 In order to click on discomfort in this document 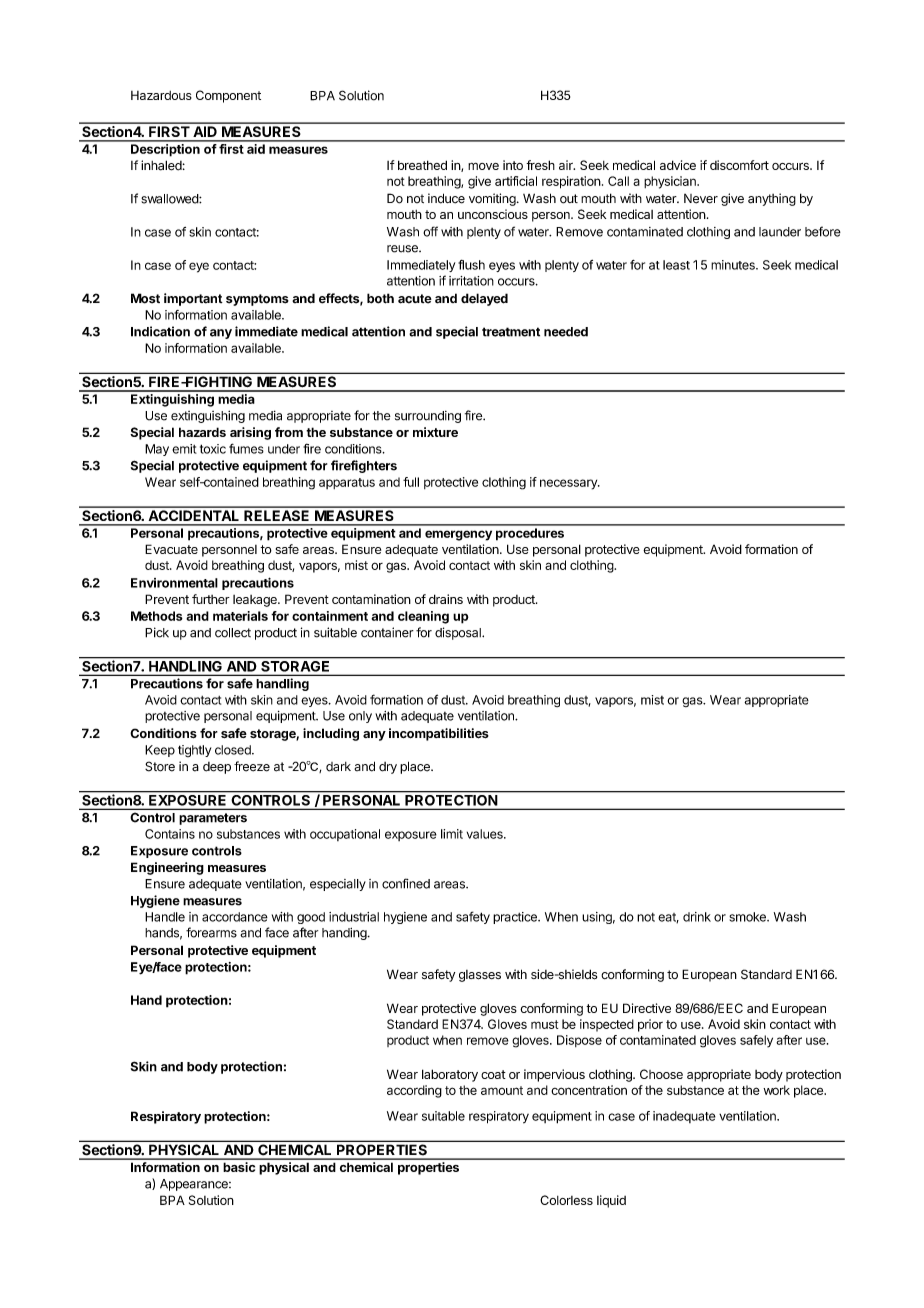, I will do `click(739, 165)`.
